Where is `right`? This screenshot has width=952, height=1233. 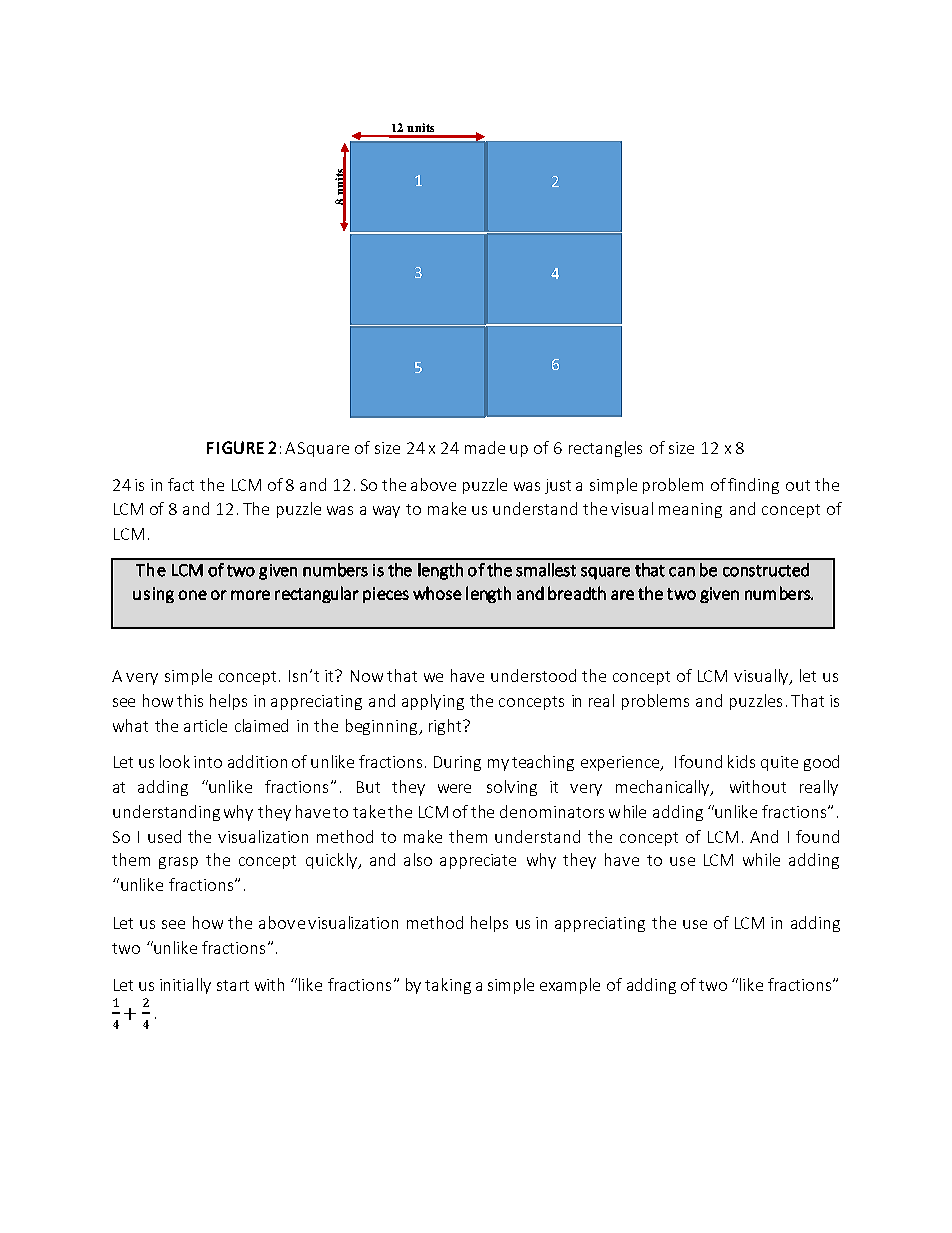 right is located at coordinates (446, 727).
